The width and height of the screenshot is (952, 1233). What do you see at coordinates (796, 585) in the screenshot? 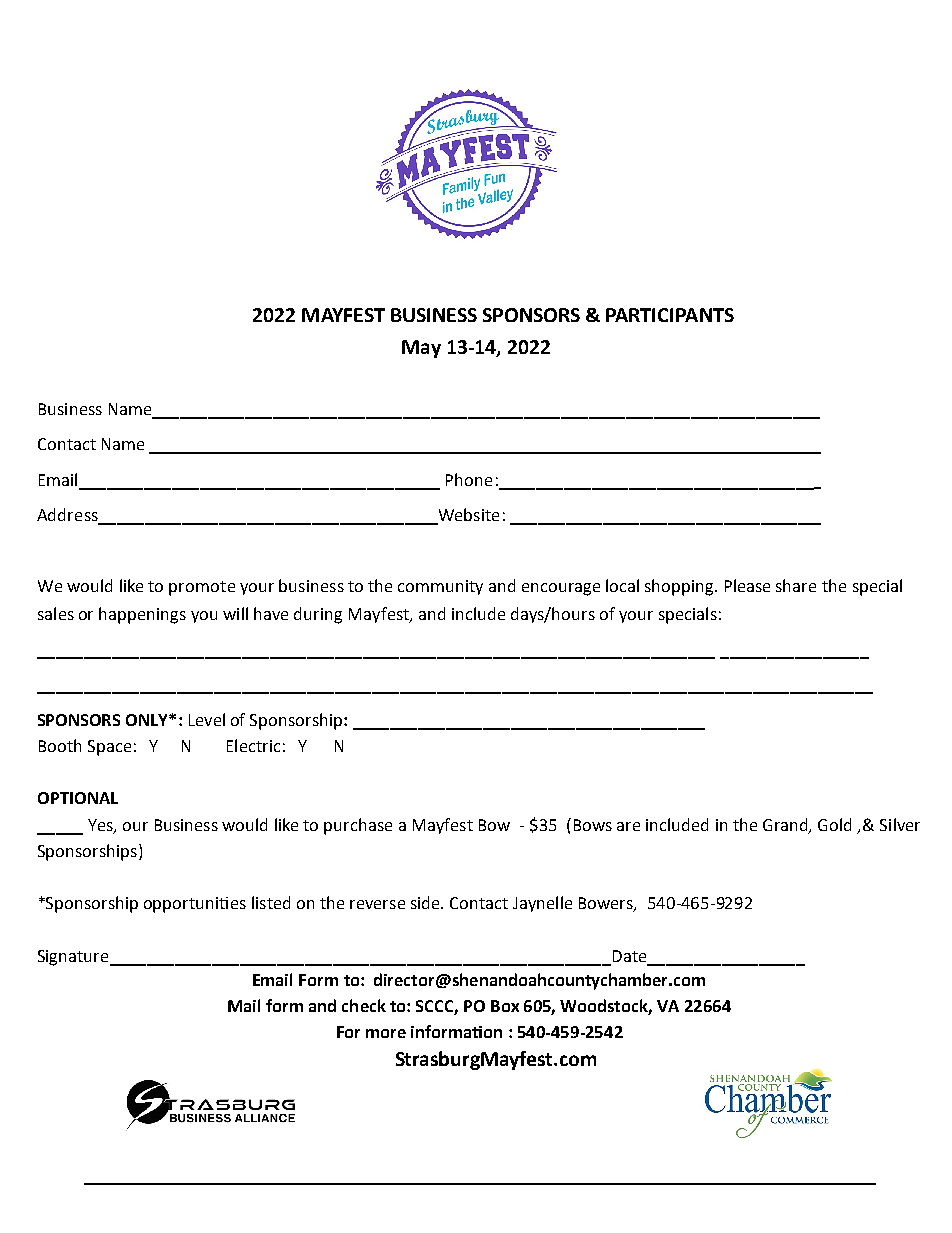
I see `share` at bounding box center [796, 585].
